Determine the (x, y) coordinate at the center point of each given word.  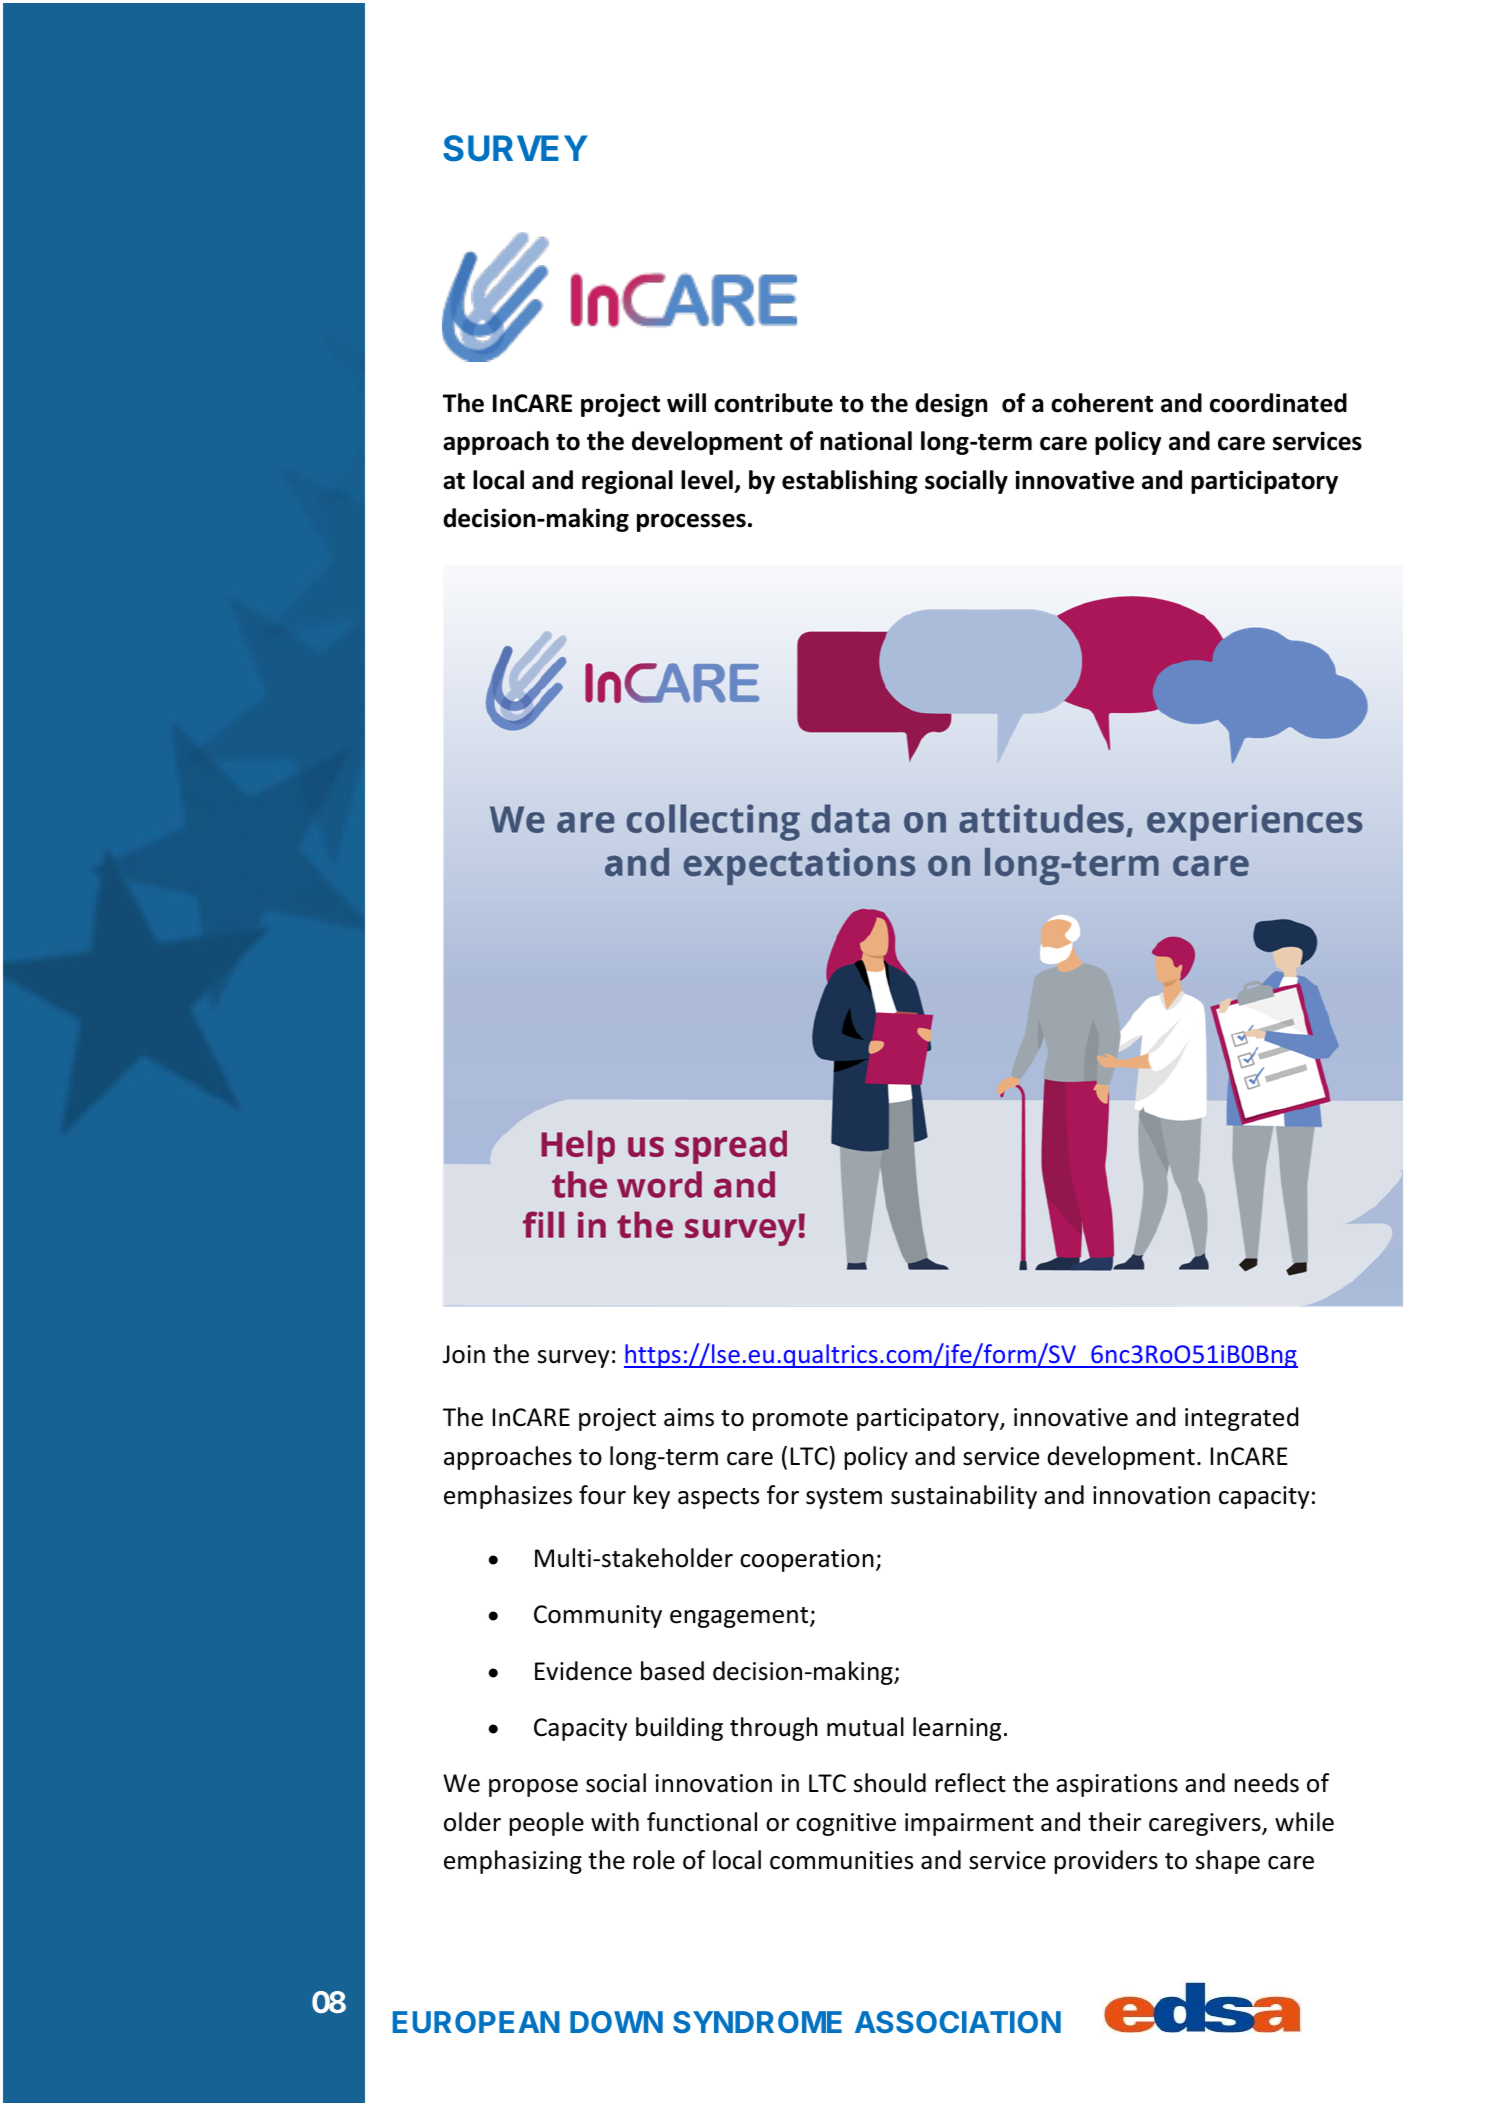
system (844, 1498)
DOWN (616, 2022)
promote (800, 1420)
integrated (1242, 1419)
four (602, 1495)
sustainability (964, 1497)
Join (464, 1354)
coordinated (1278, 403)
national (866, 441)
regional (627, 482)
